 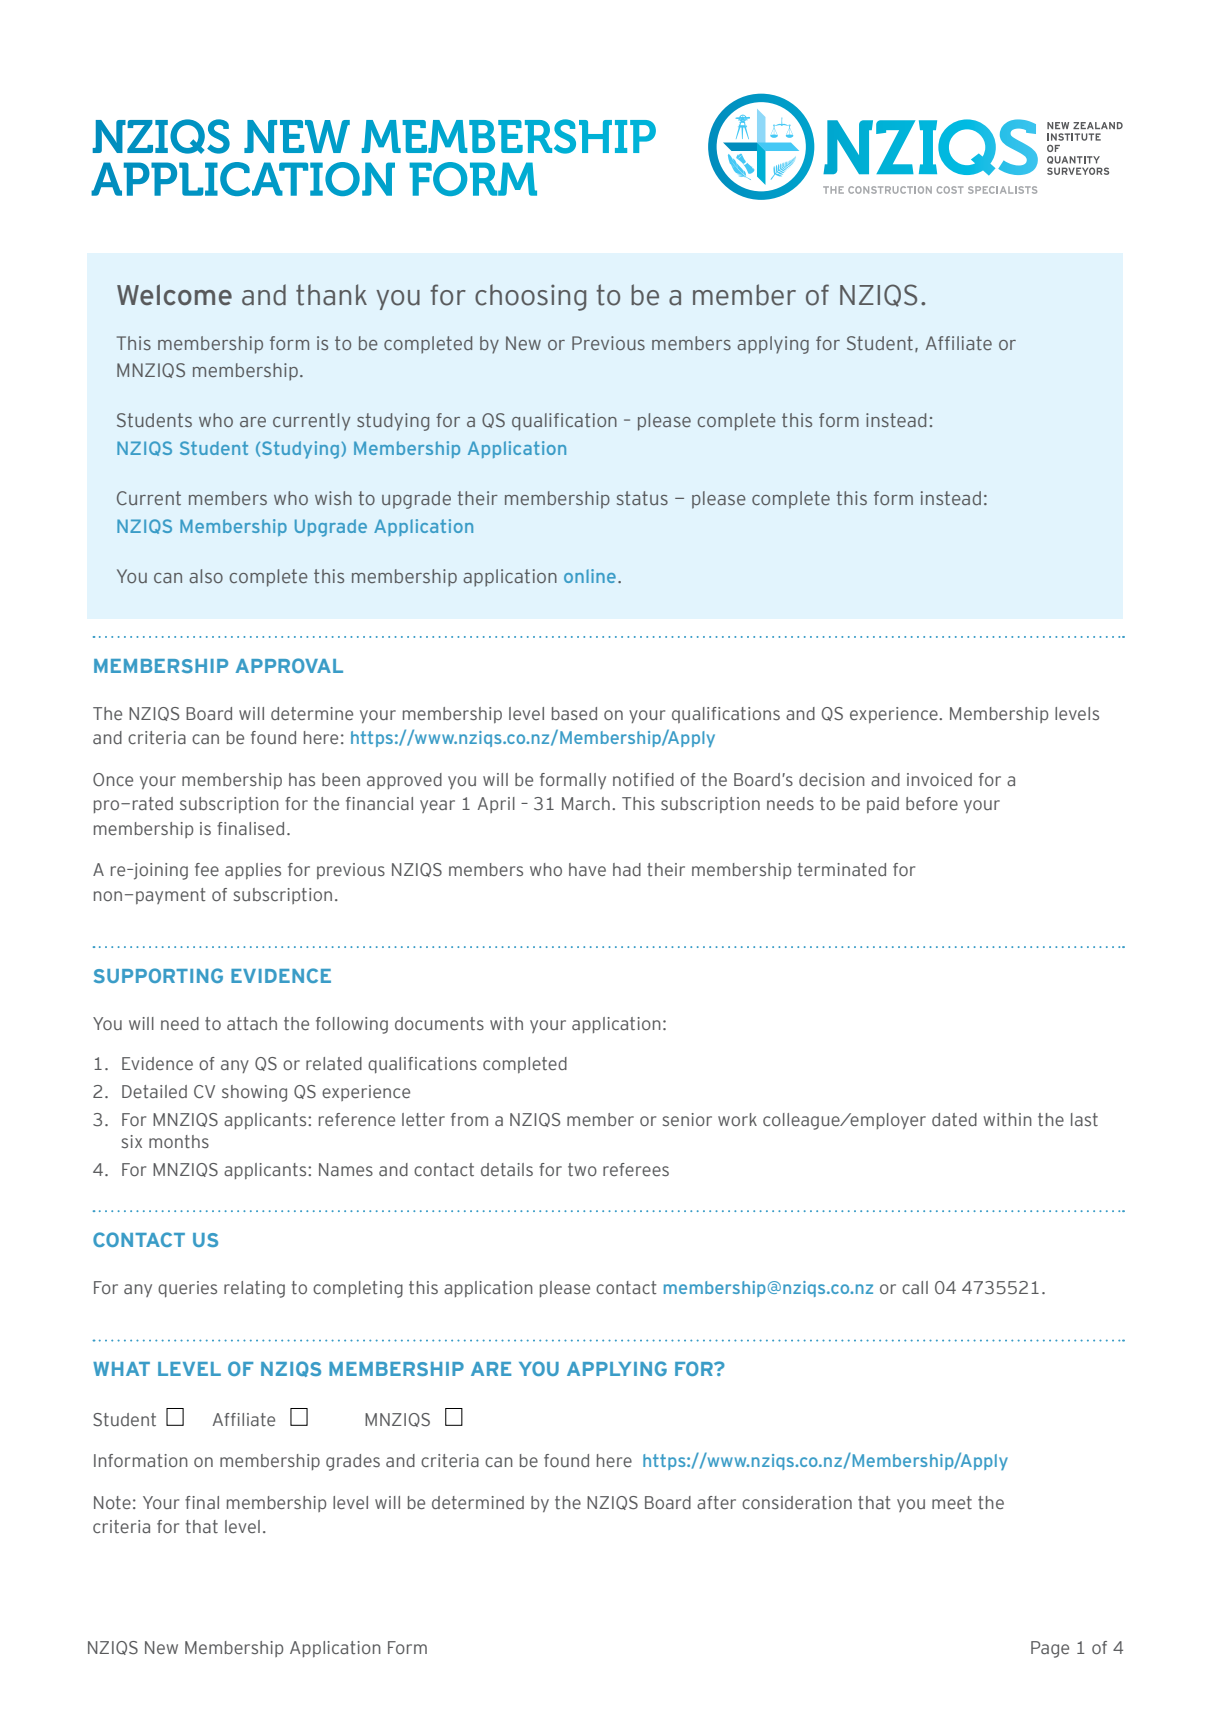 What do you see at coordinates (716, 1502) in the document?
I see `after` at bounding box center [716, 1502].
